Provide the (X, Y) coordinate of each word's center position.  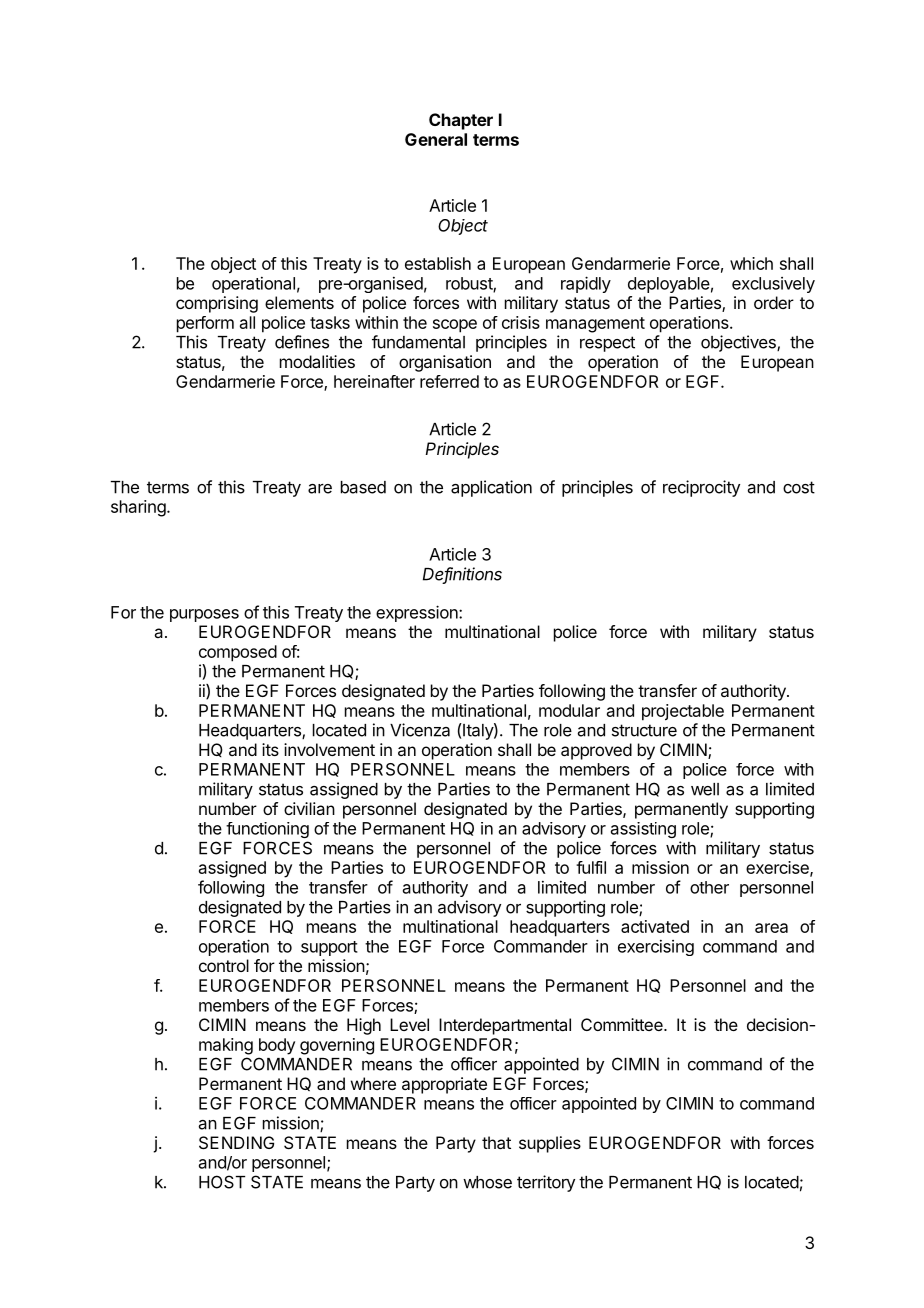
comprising (217, 304)
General (436, 139)
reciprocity (701, 488)
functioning (267, 830)
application (491, 488)
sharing (139, 508)
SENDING (236, 1142)
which (751, 263)
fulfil (591, 867)
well (705, 789)
